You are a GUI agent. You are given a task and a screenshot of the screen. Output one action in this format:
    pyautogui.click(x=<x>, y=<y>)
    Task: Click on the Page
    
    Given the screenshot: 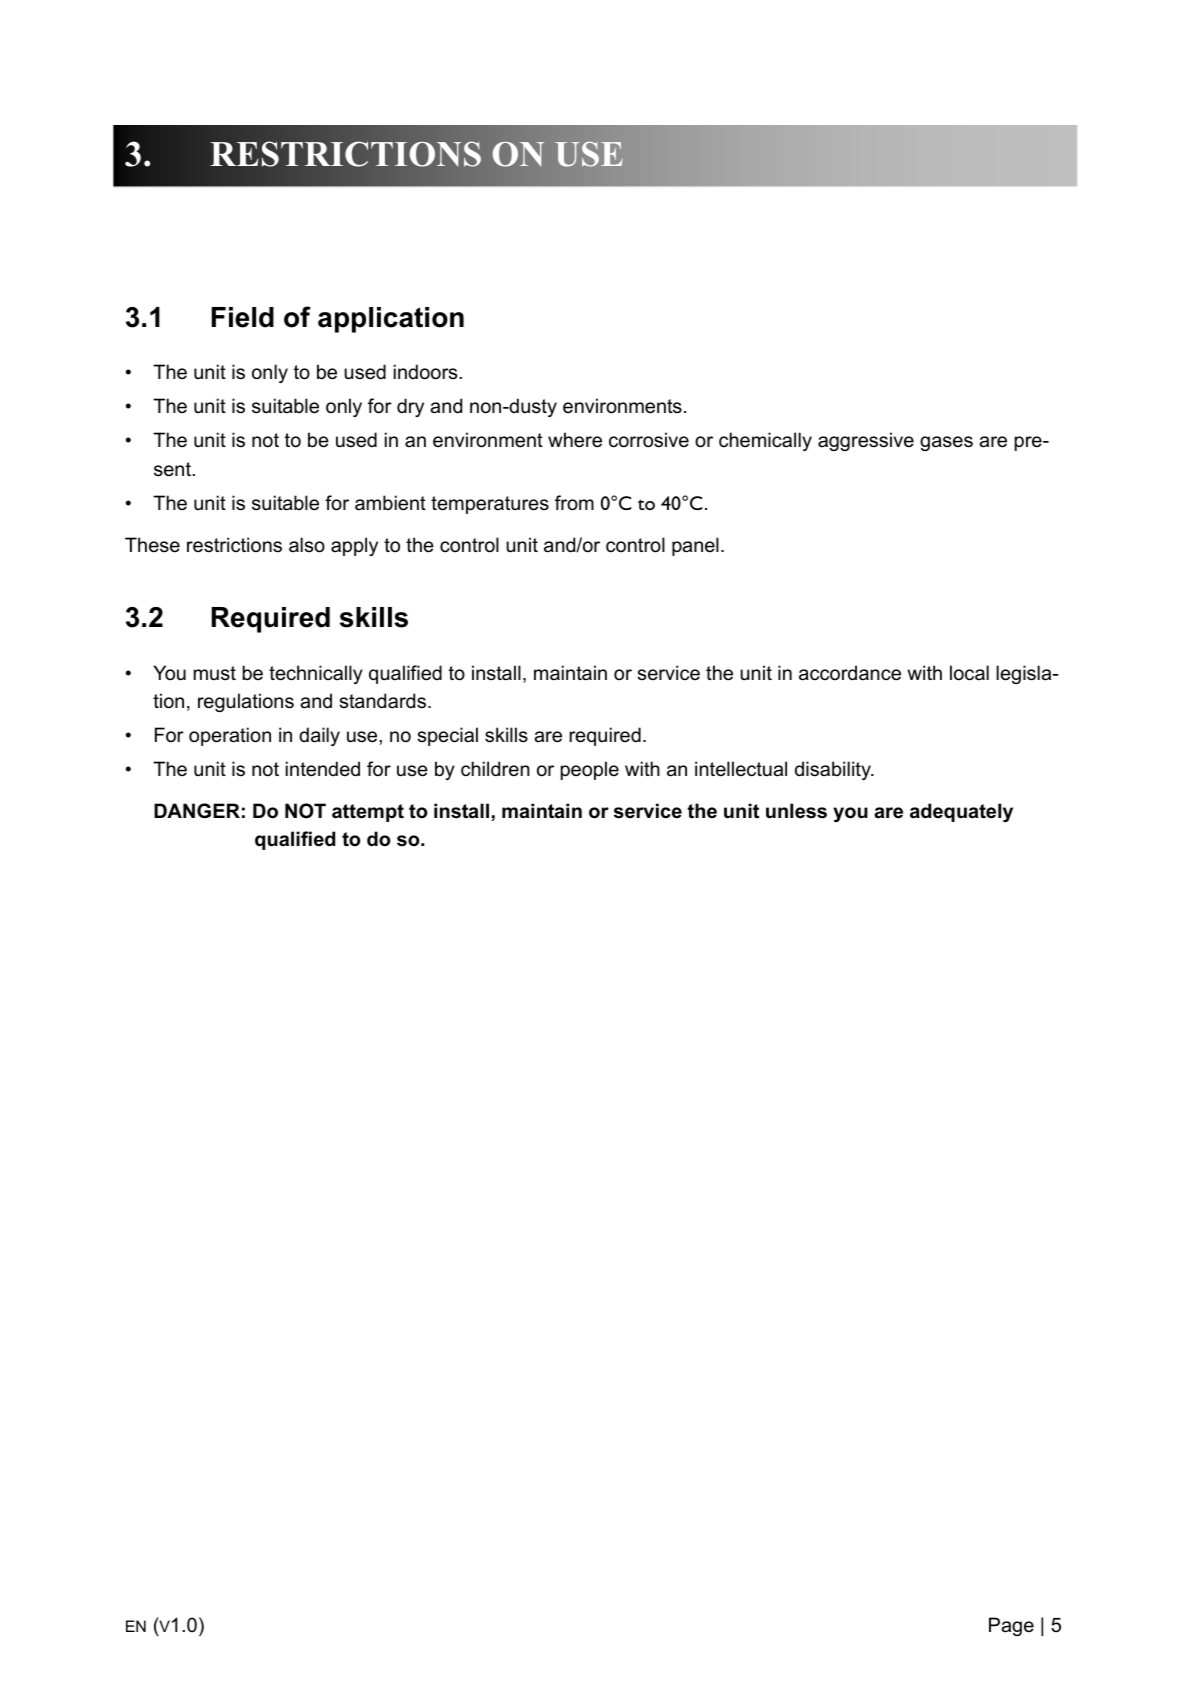 What is the action you would take?
    pyautogui.click(x=1011, y=1626)
